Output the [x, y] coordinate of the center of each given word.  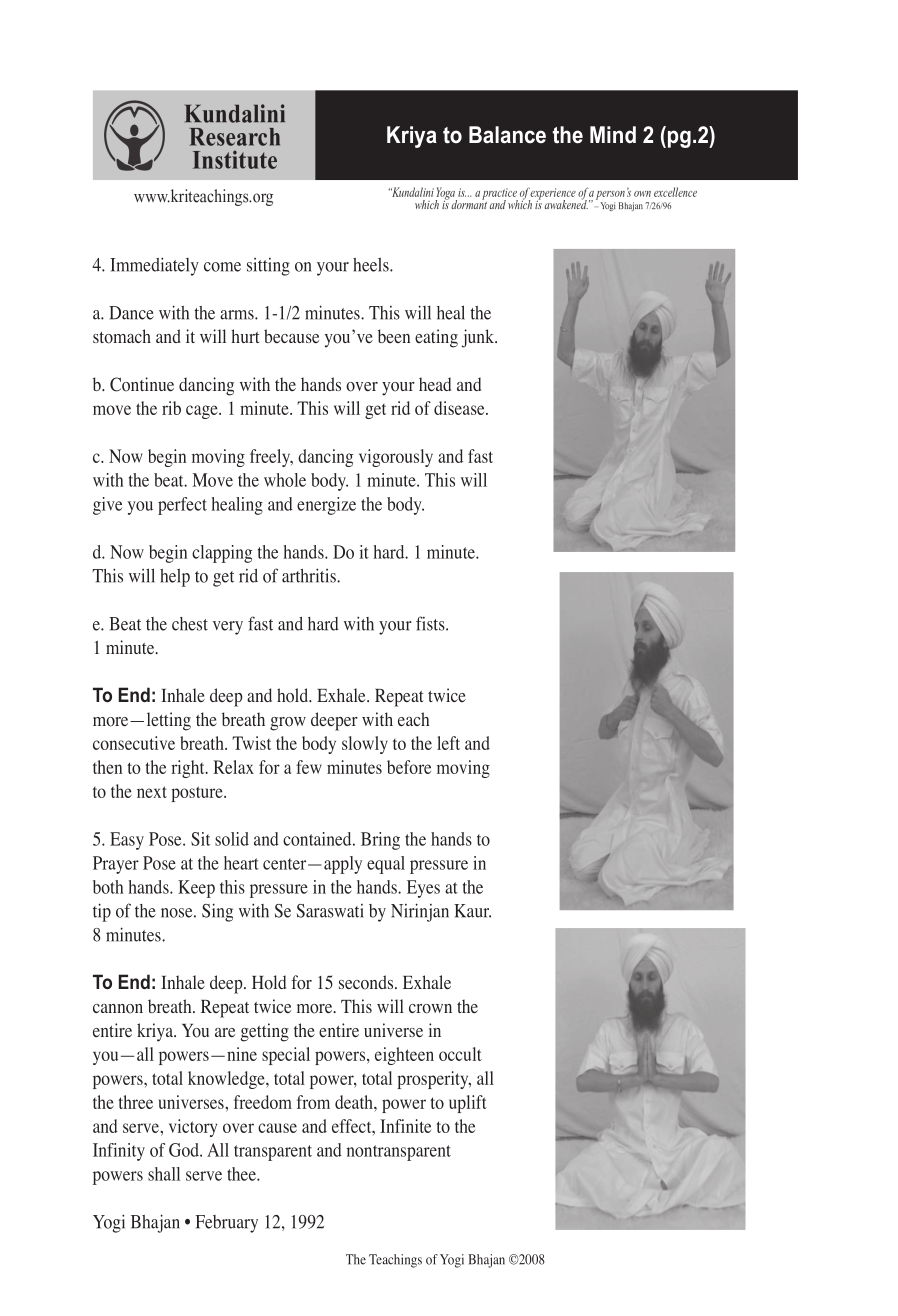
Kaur [472, 911]
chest [190, 624]
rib [171, 408]
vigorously [396, 458]
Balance [507, 135]
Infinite [405, 1126]
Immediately [154, 266]
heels [372, 264]
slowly [365, 745]
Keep [196, 889]
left [448, 743]
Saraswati [330, 911]
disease [460, 408]
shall [164, 1174]
